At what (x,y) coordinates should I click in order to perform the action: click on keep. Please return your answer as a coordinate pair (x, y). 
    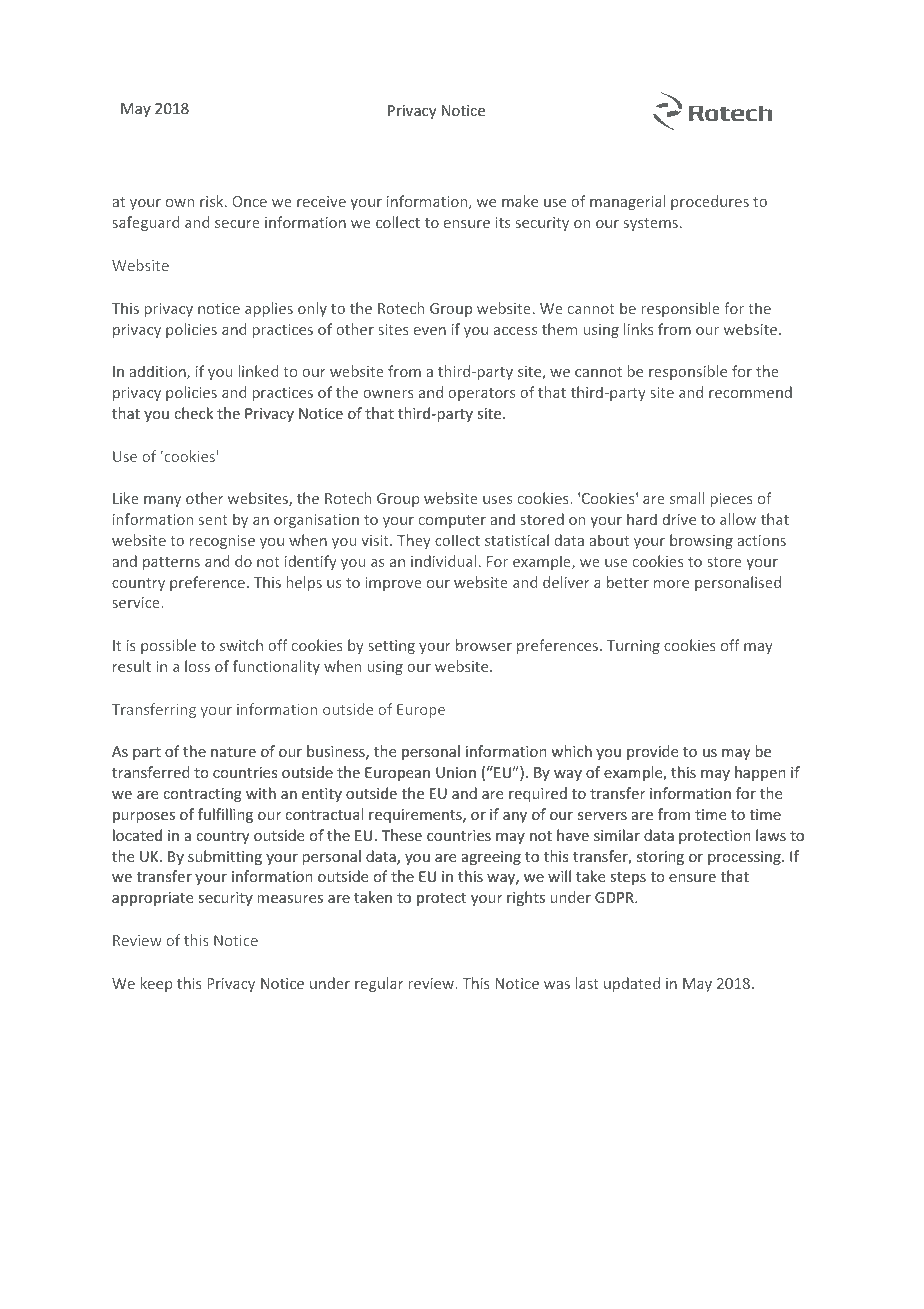
    Looking at the image, I should click on (157, 984).
